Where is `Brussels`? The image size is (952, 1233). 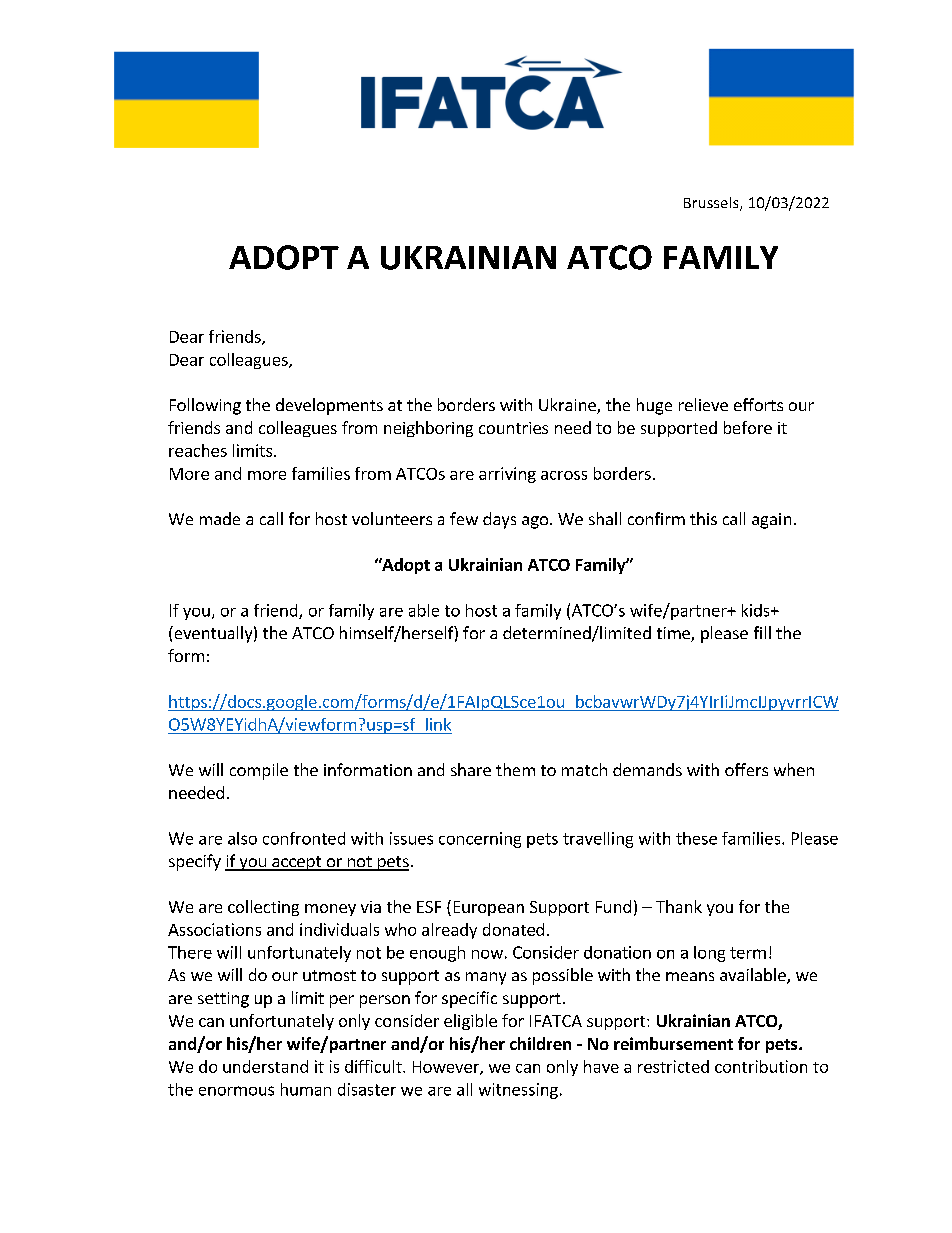
Brussels is located at coordinates (712, 204).
